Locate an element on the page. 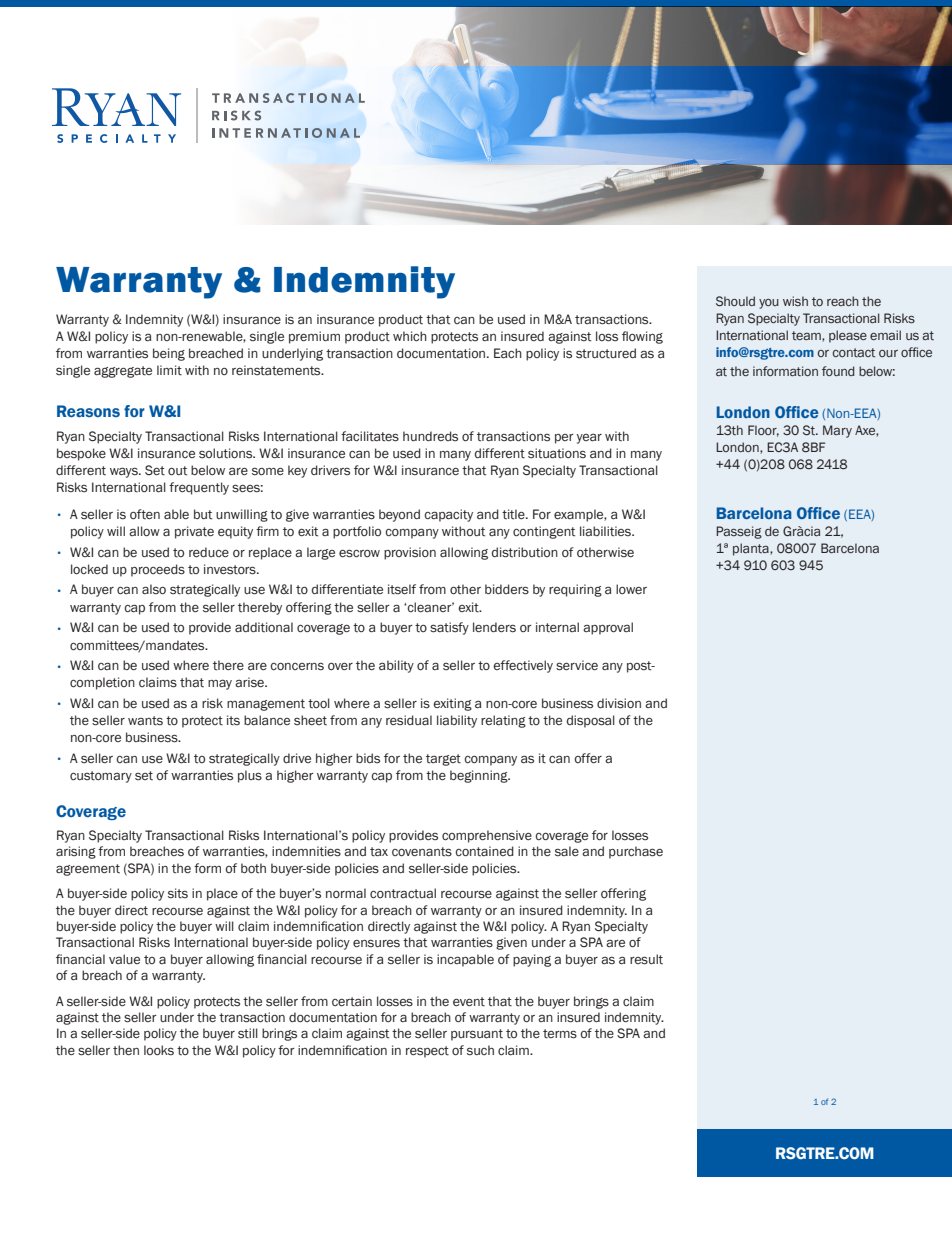 This image has width=952, height=1233. result is located at coordinates (646, 959).
